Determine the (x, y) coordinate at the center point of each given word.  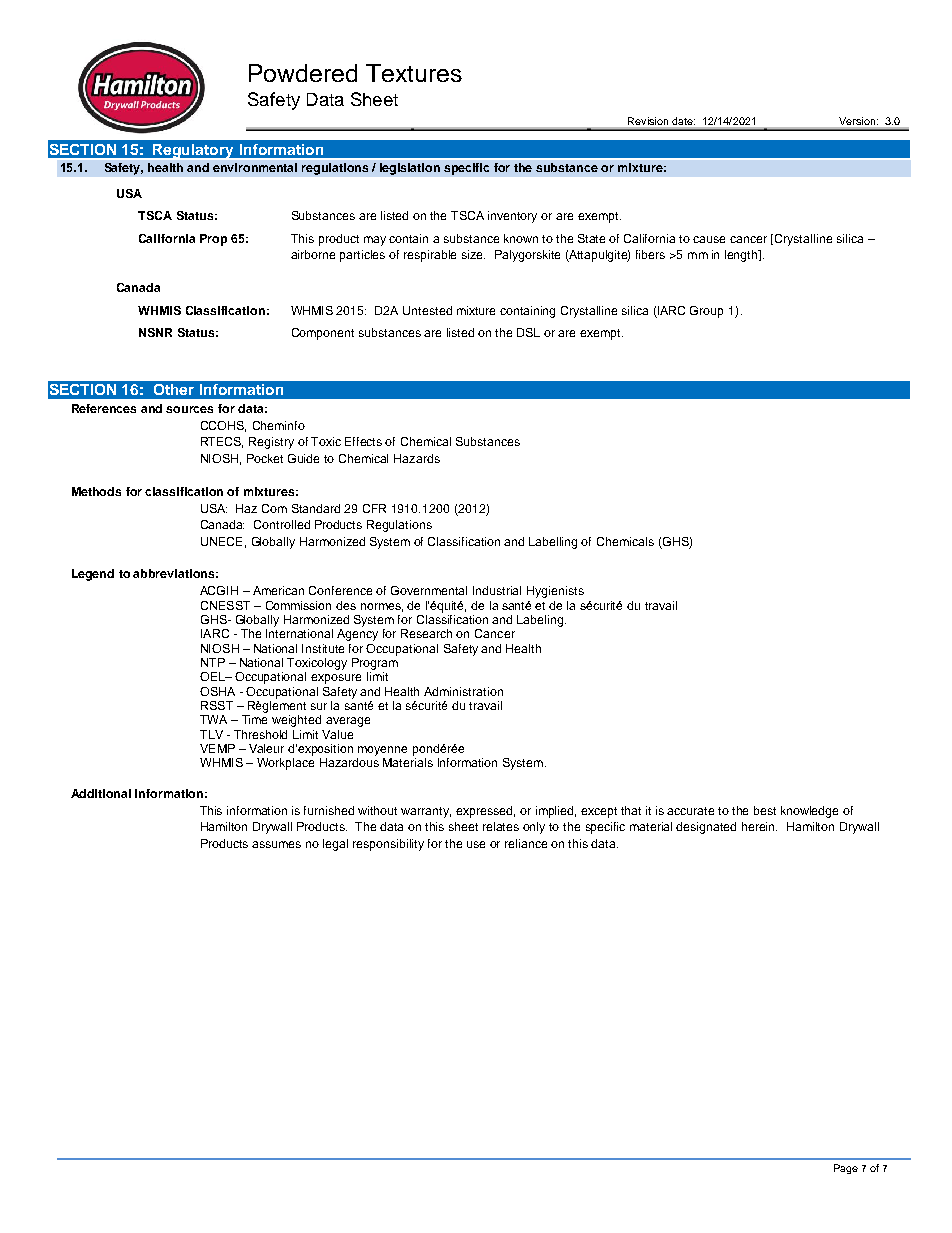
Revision (648, 121)
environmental (255, 167)
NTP (213, 662)
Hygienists (555, 592)
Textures (414, 73)
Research (426, 633)
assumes (276, 844)
